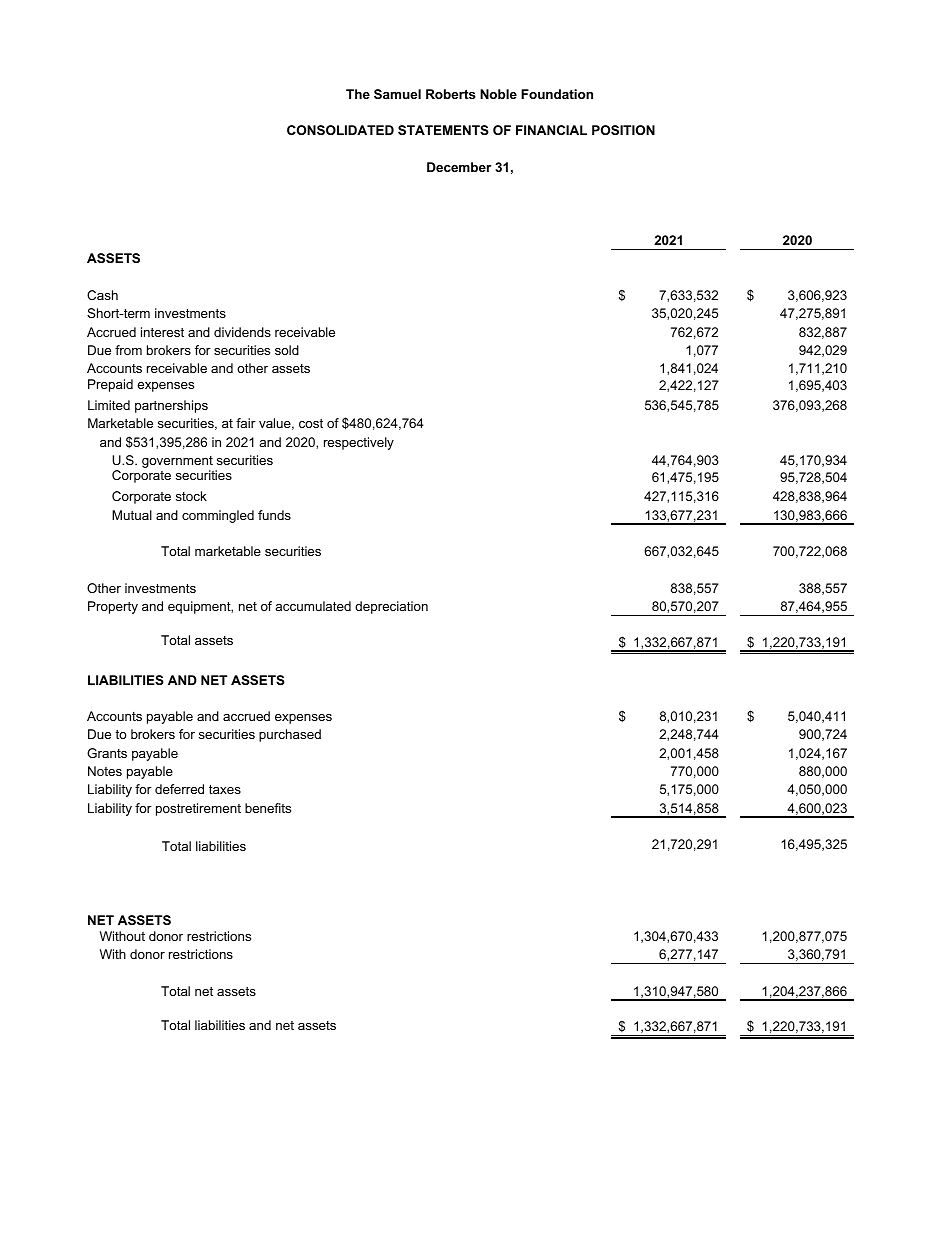 The height and width of the image is (1233, 952). Describe the element at coordinates (102, 295) in the image. I see `Cash` at that location.
